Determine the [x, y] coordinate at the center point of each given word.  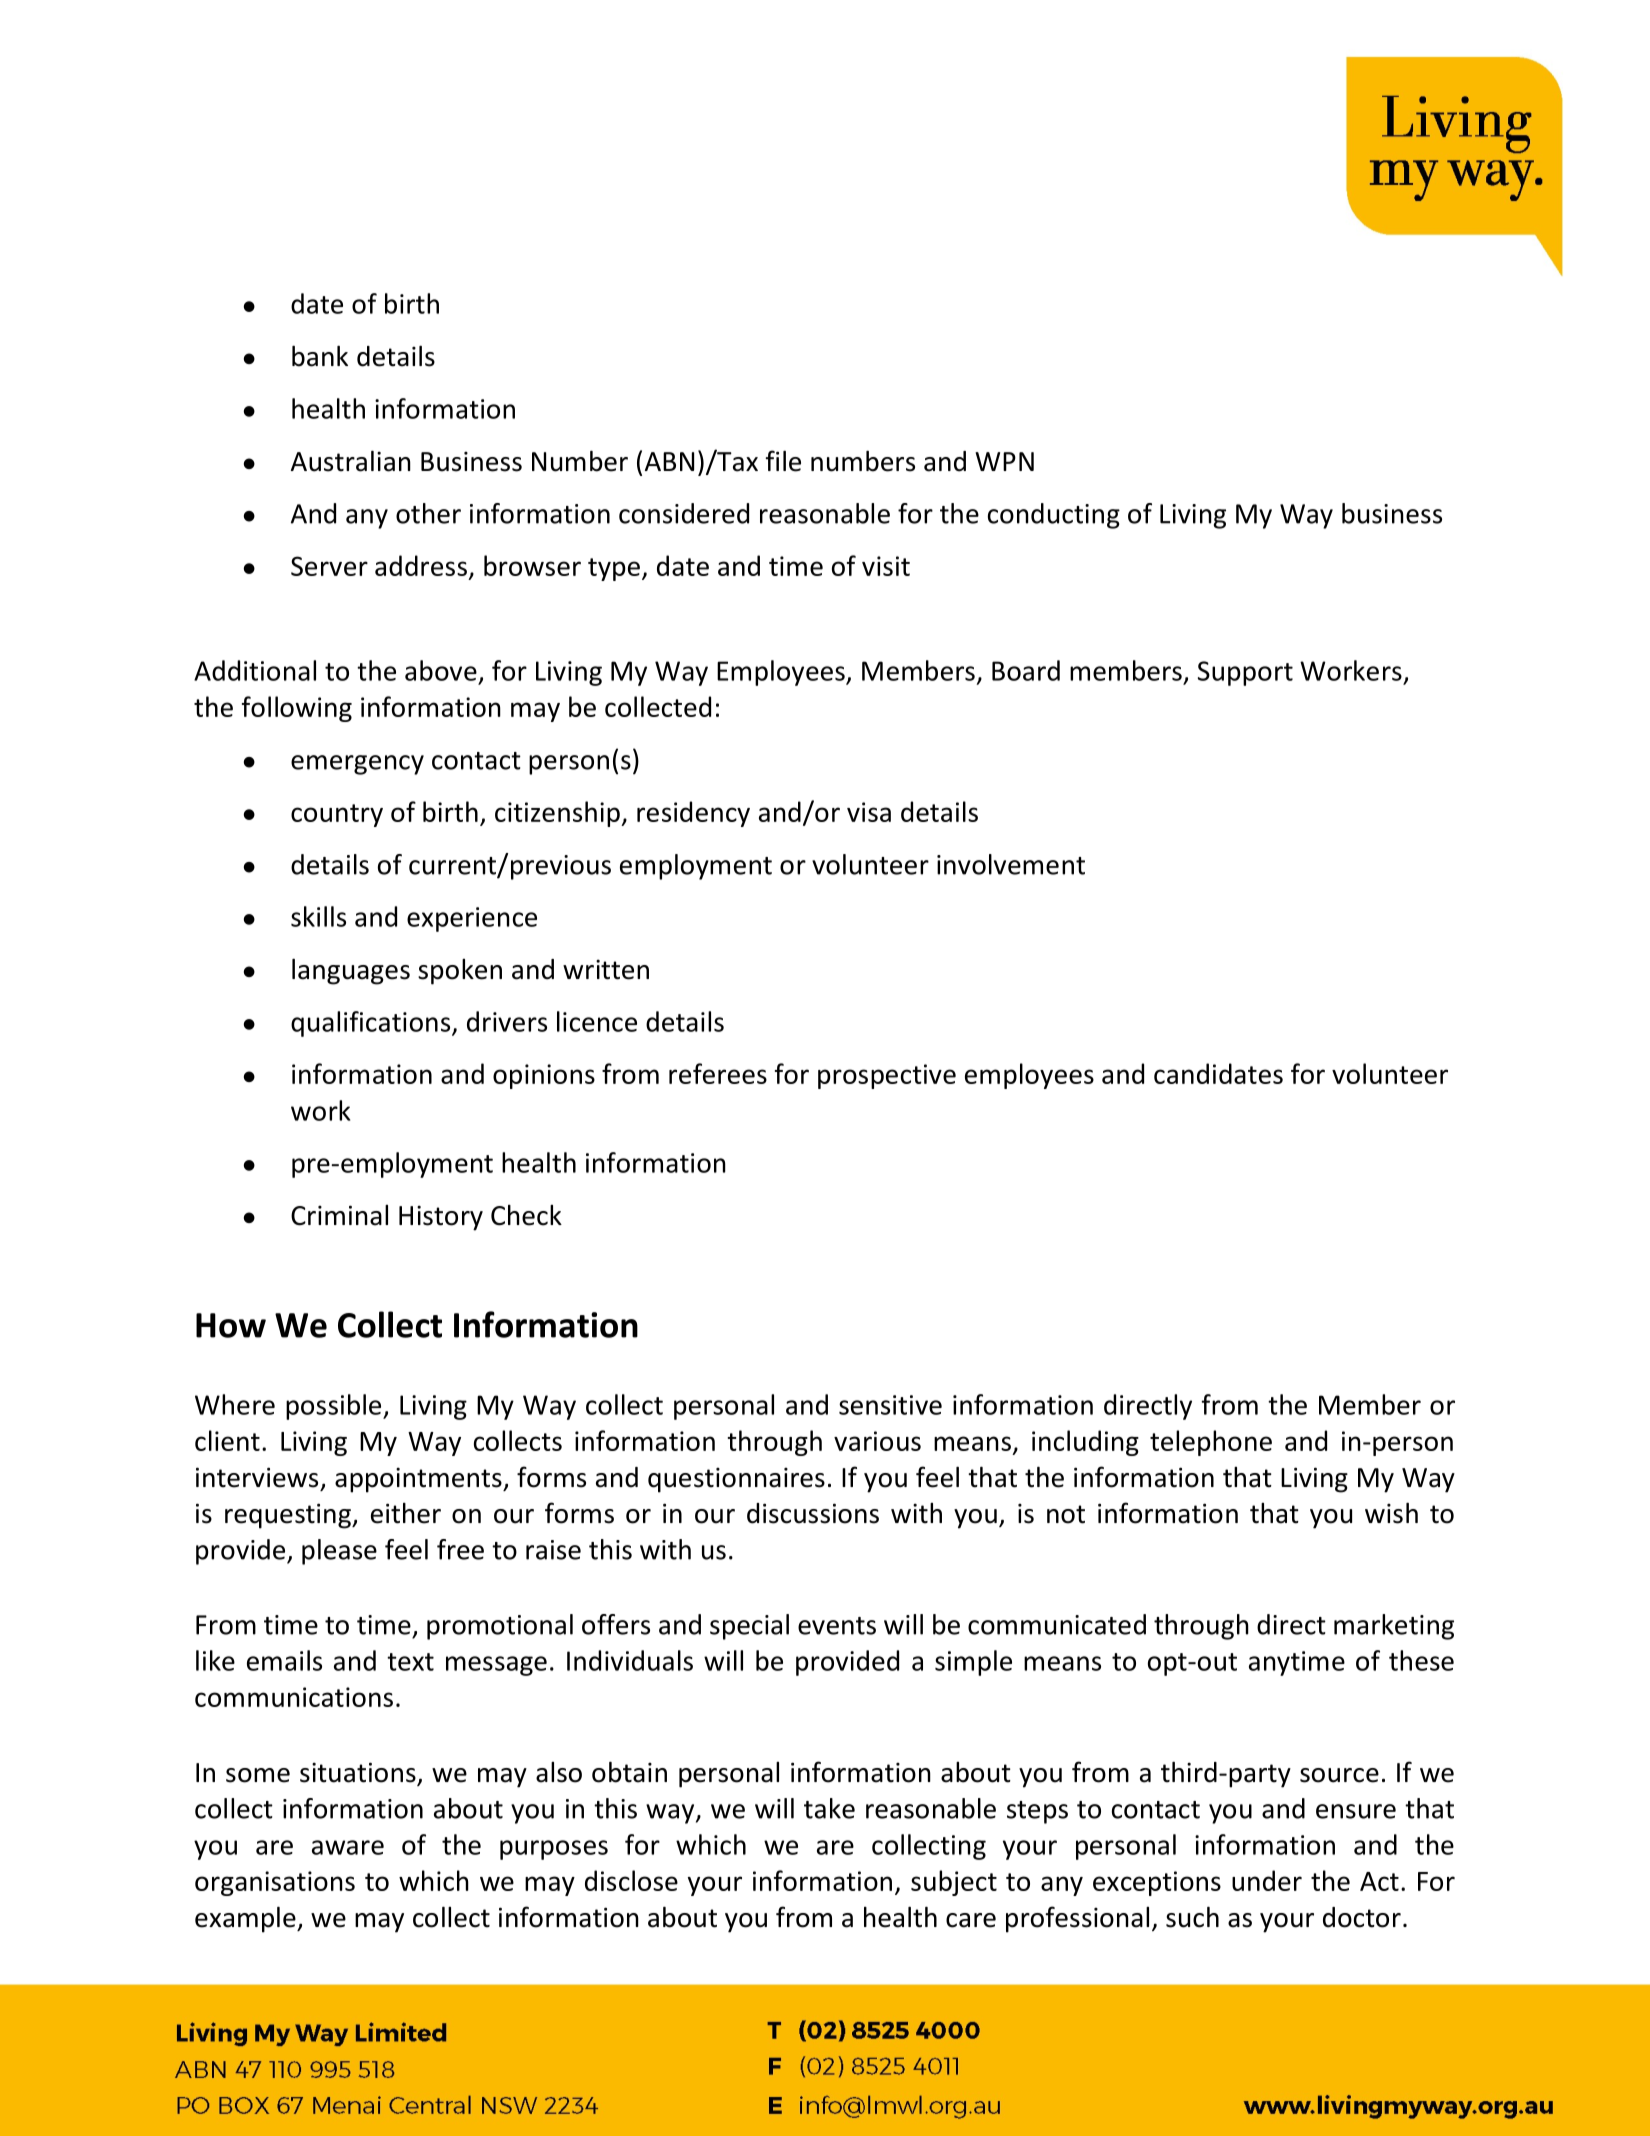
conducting [1054, 516]
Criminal [339, 1215]
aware [348, 1847]
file [783, 461]
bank [320, 356]
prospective [887, 1076]
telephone [1211, 1443]
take [829, 1808]
